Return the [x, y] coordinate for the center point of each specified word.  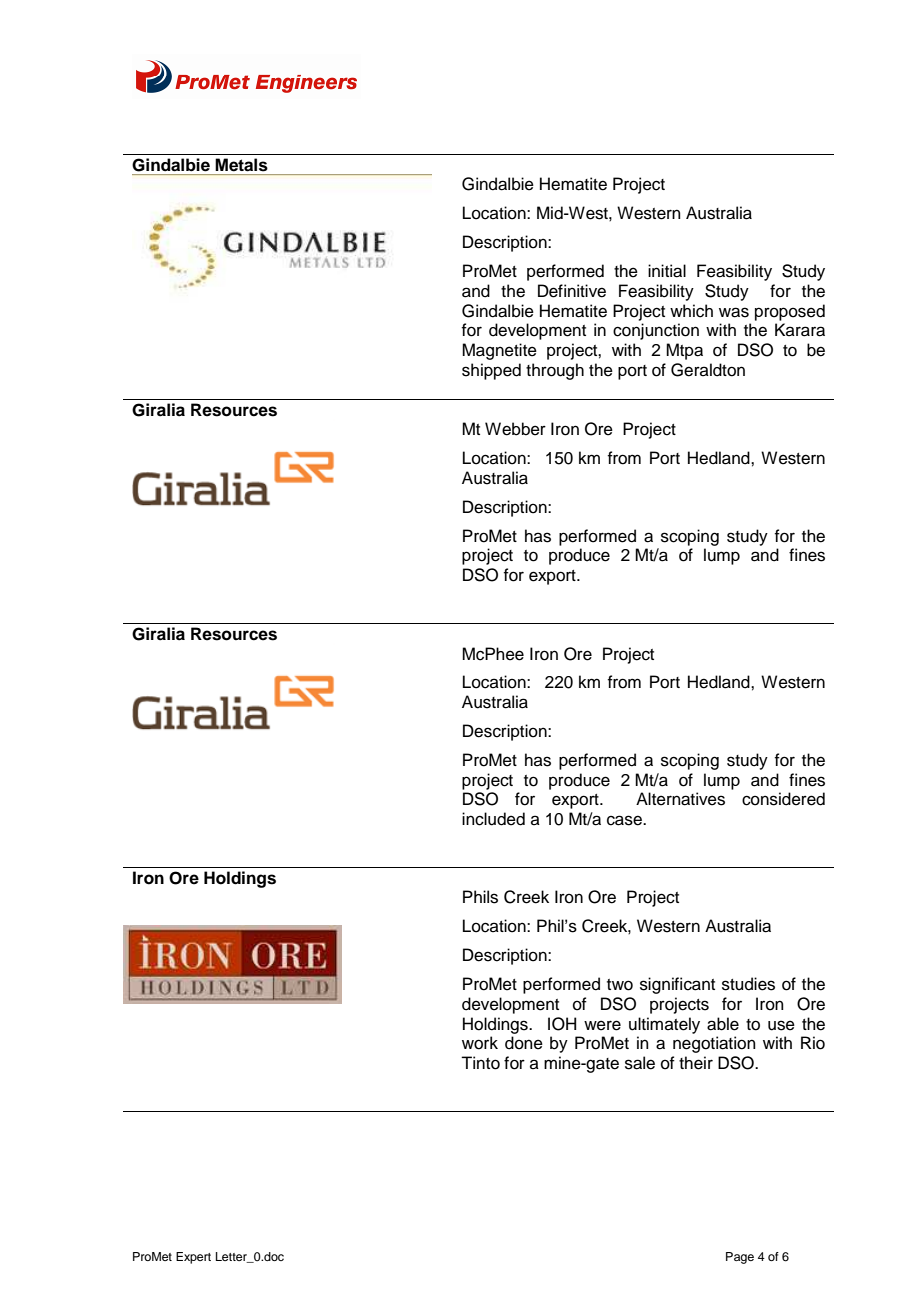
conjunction [656, 331]
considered [783, 799]
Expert [193, 1258]
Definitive [572, 291]
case [625, 820]
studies [748, 984]
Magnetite [499, 351]
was [734, 312]
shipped [491, 371]
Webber [515, 429]
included [493, 819]
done [524, 1043]
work [480, 1043]
